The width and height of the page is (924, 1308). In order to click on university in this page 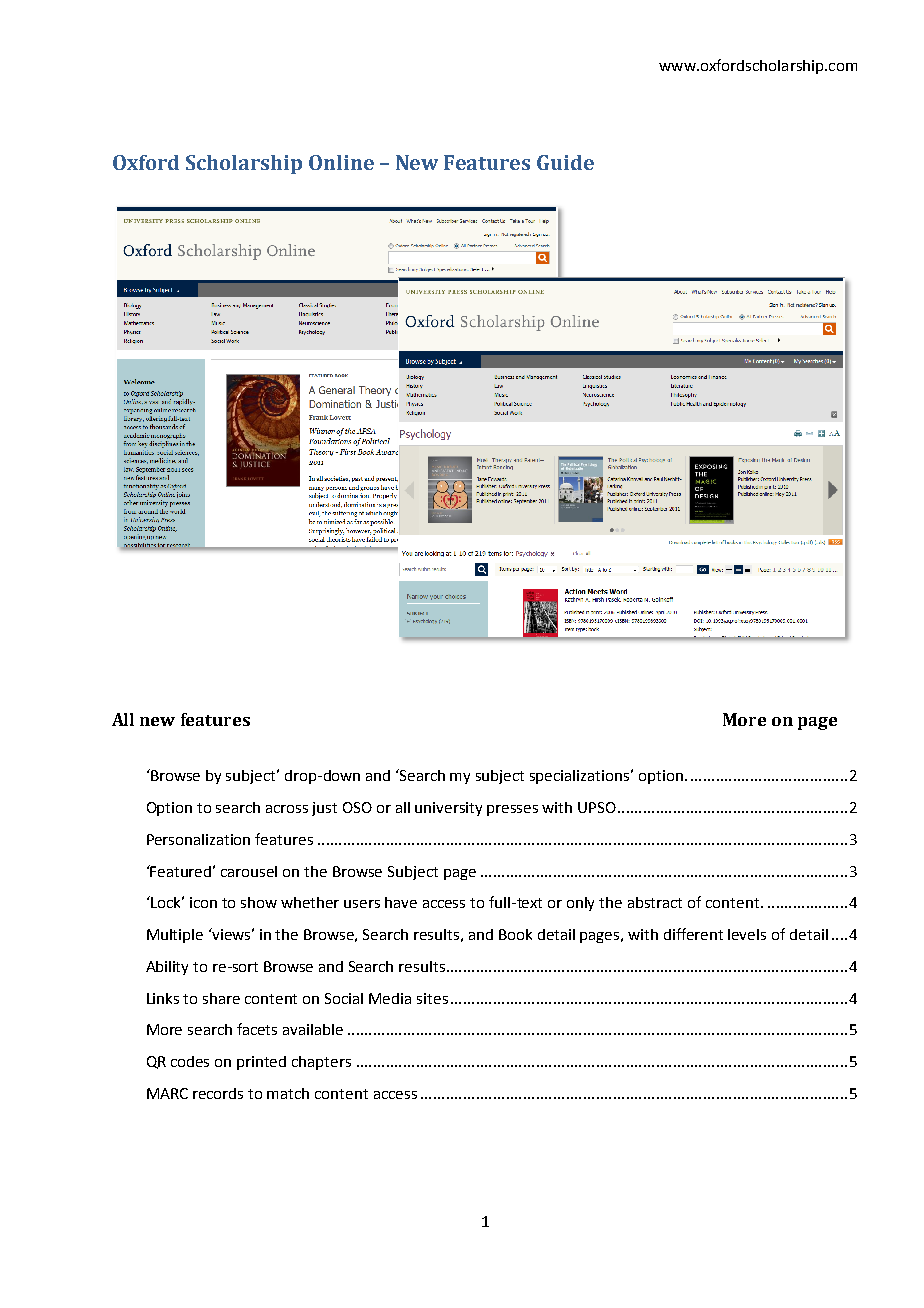, I will do `click(448, 809)`.
